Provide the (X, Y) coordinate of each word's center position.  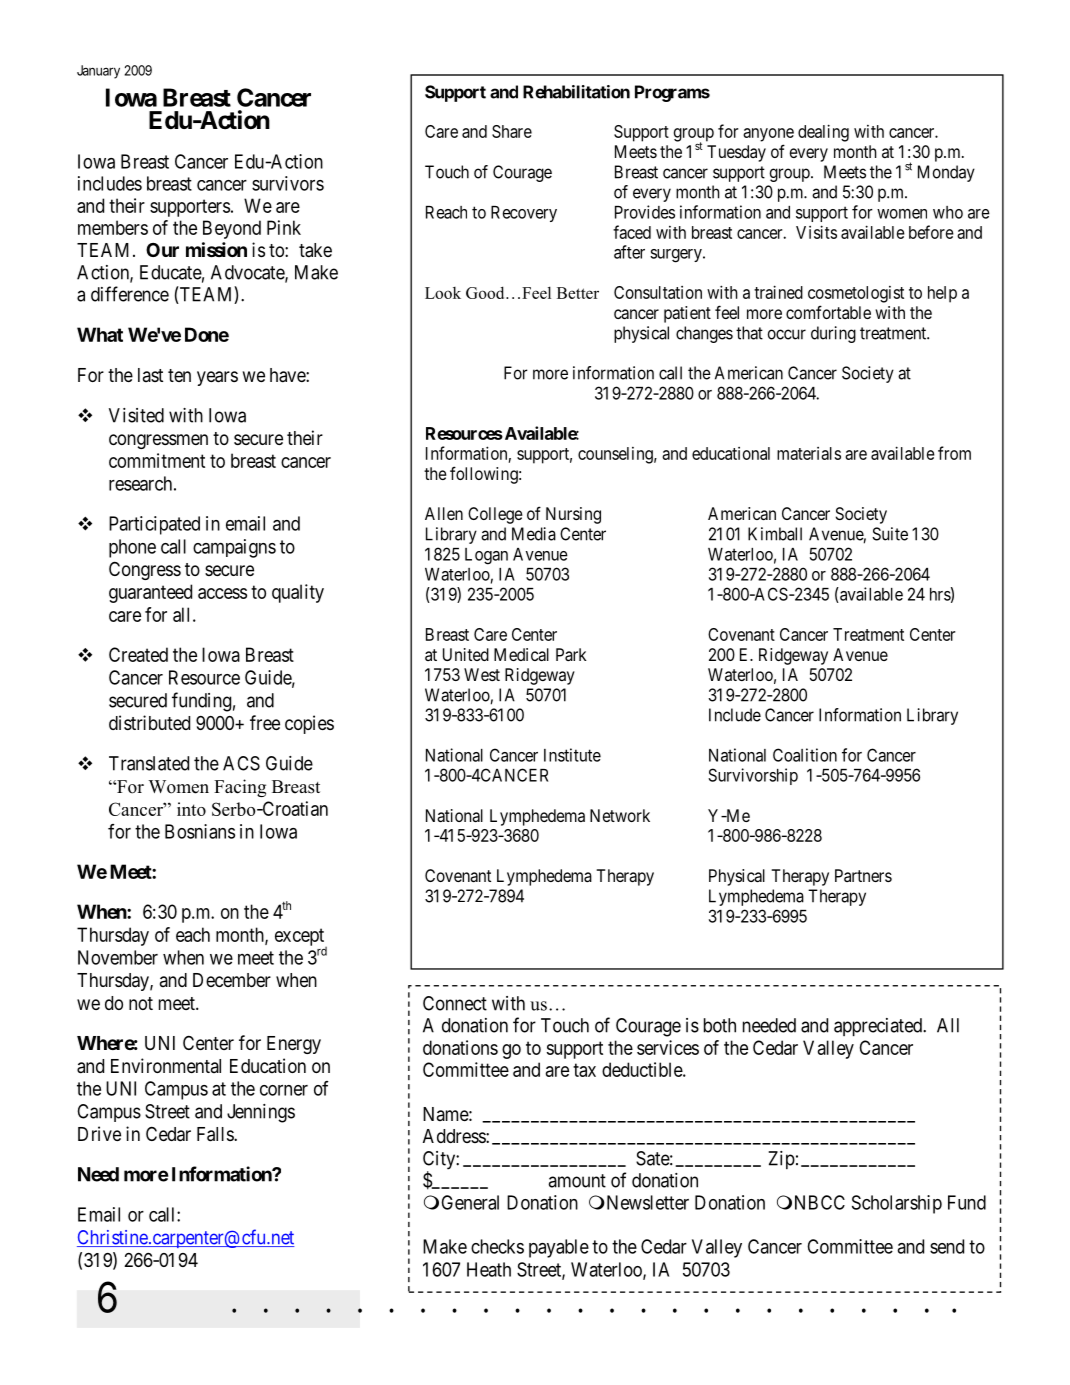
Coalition (805, 755)
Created (138, 654)
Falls (216, 1134)
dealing (823, 133)
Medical (521, 654)
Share (512, 131)
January (98, 72)
